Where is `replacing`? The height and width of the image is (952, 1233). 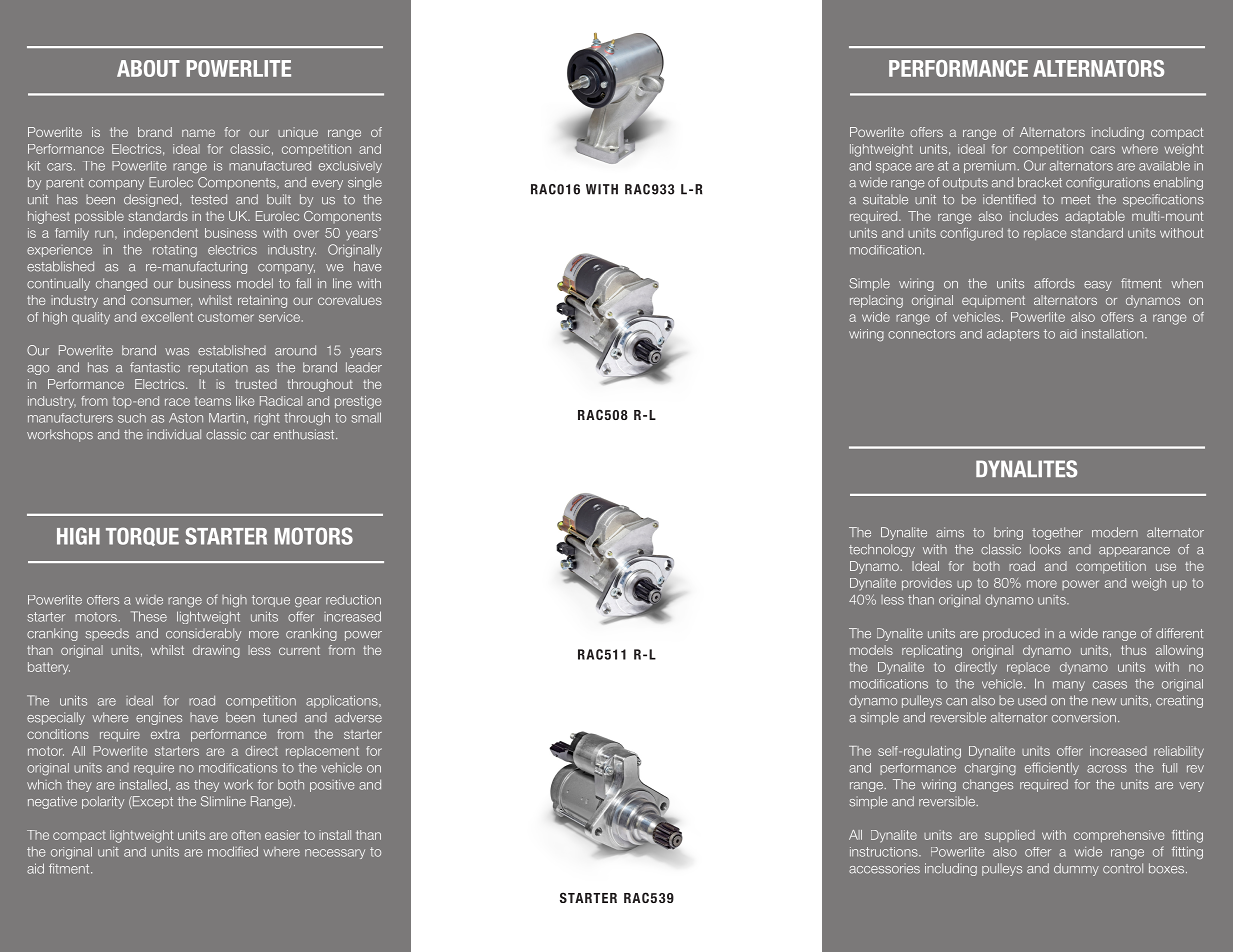 replacing is located at coordinates (876, 301).
